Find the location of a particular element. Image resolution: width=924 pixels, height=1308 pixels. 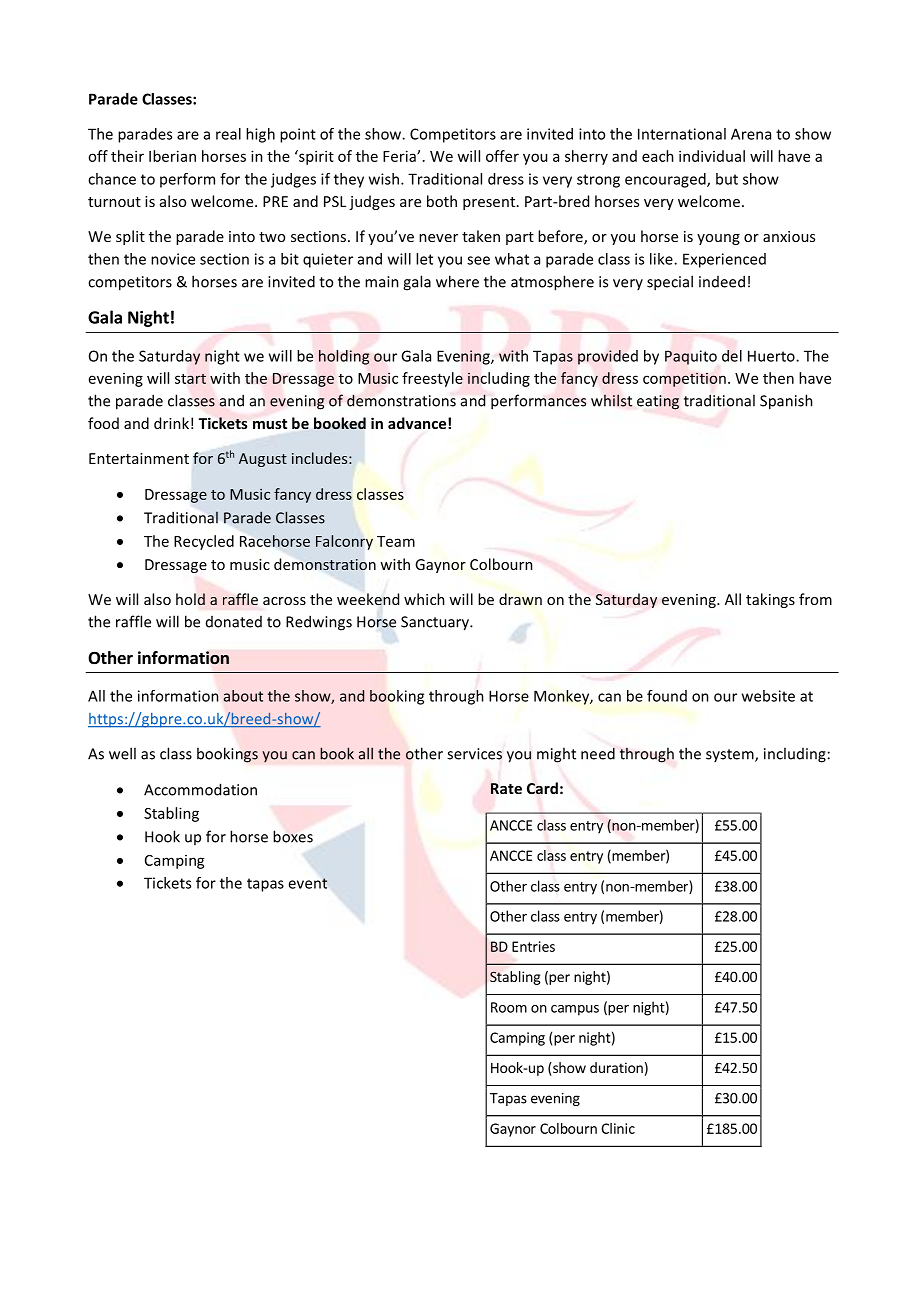

takings is located at coordinates (770, 600).
